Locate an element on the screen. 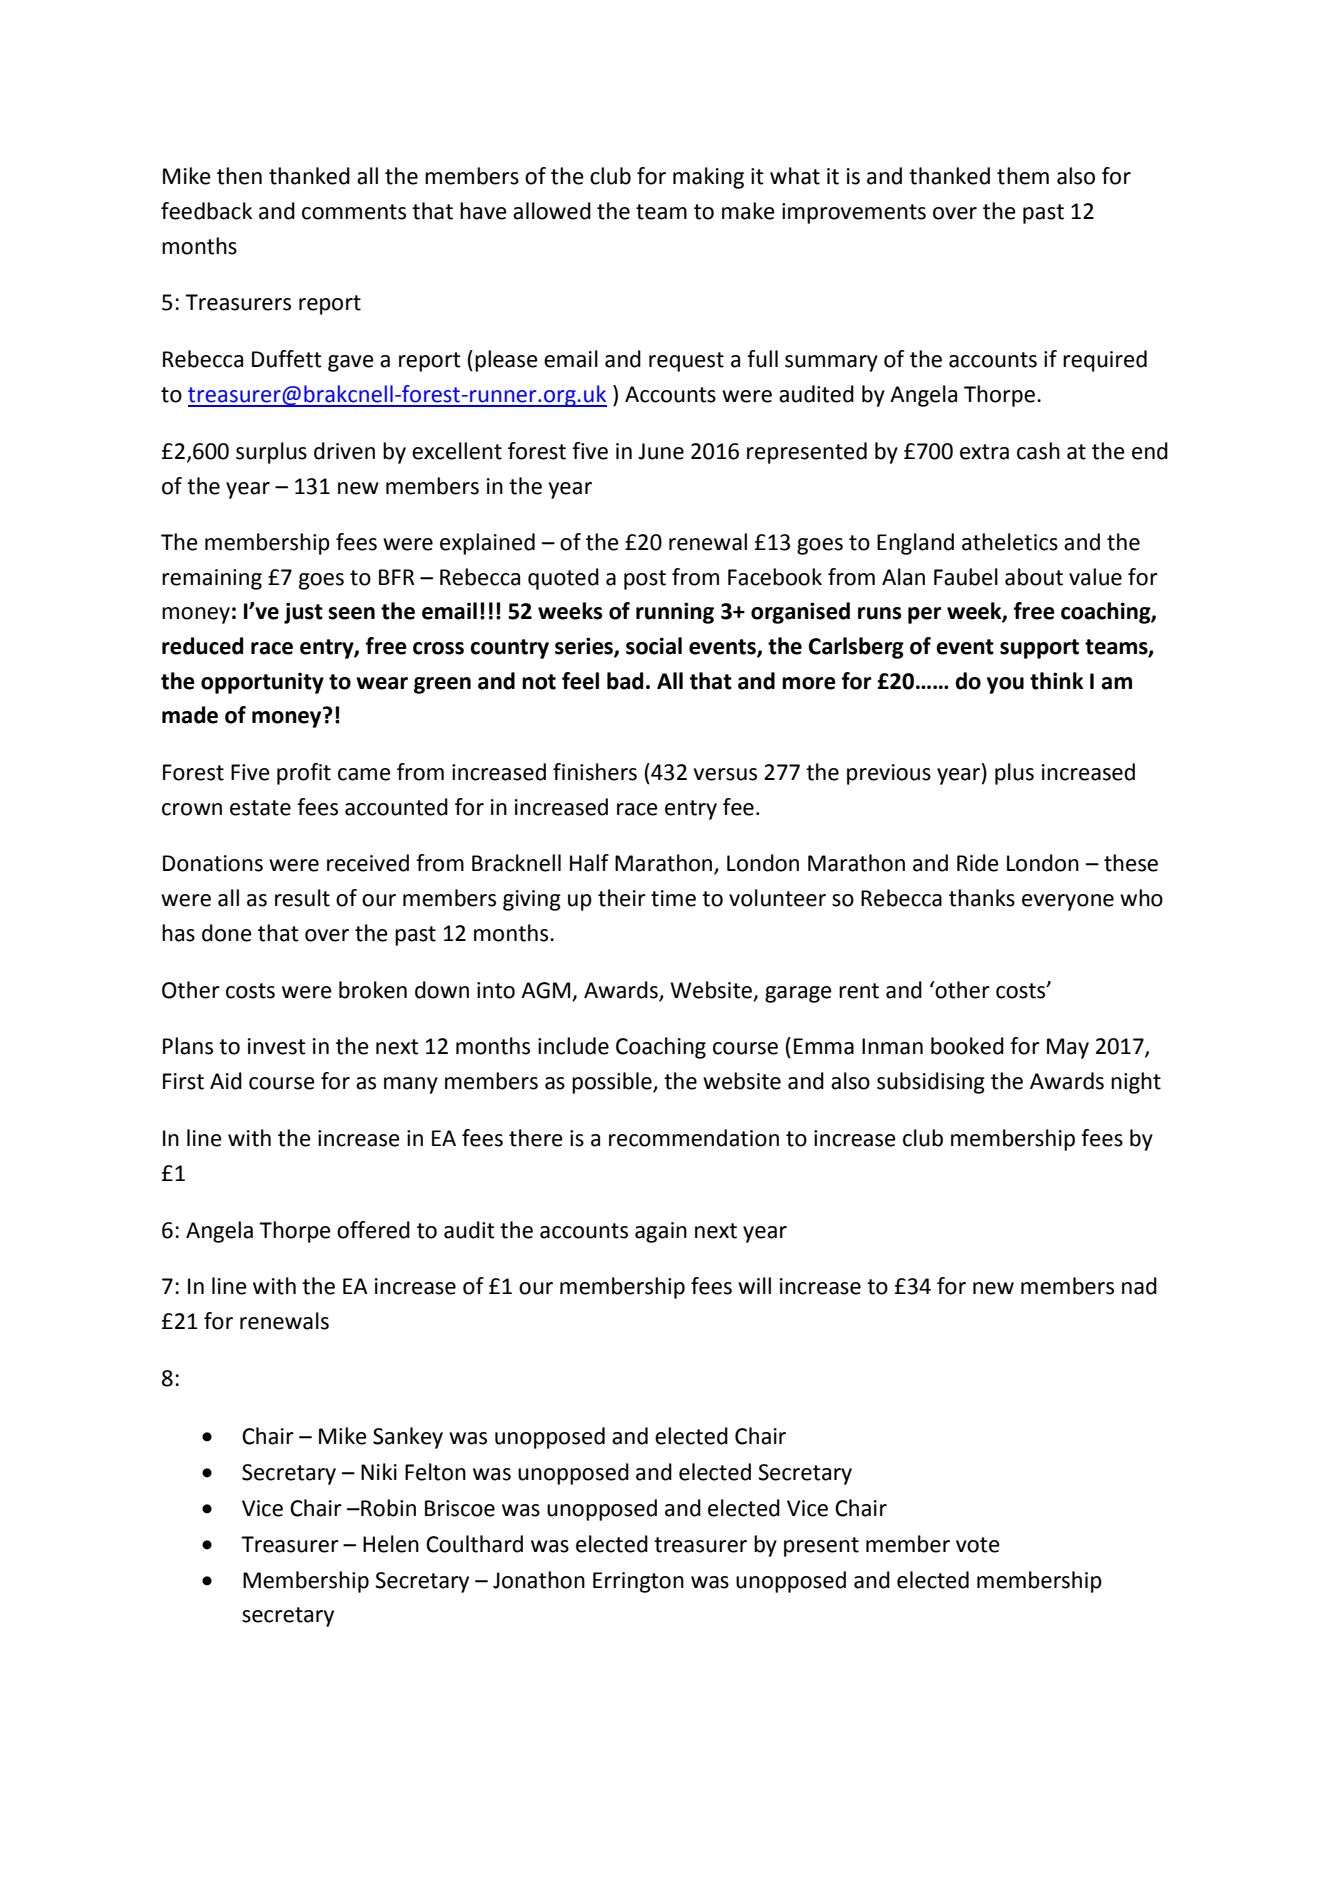 The height and width of the screenshot is (1884, 1332). comments is located at coordinates (354, 212).
